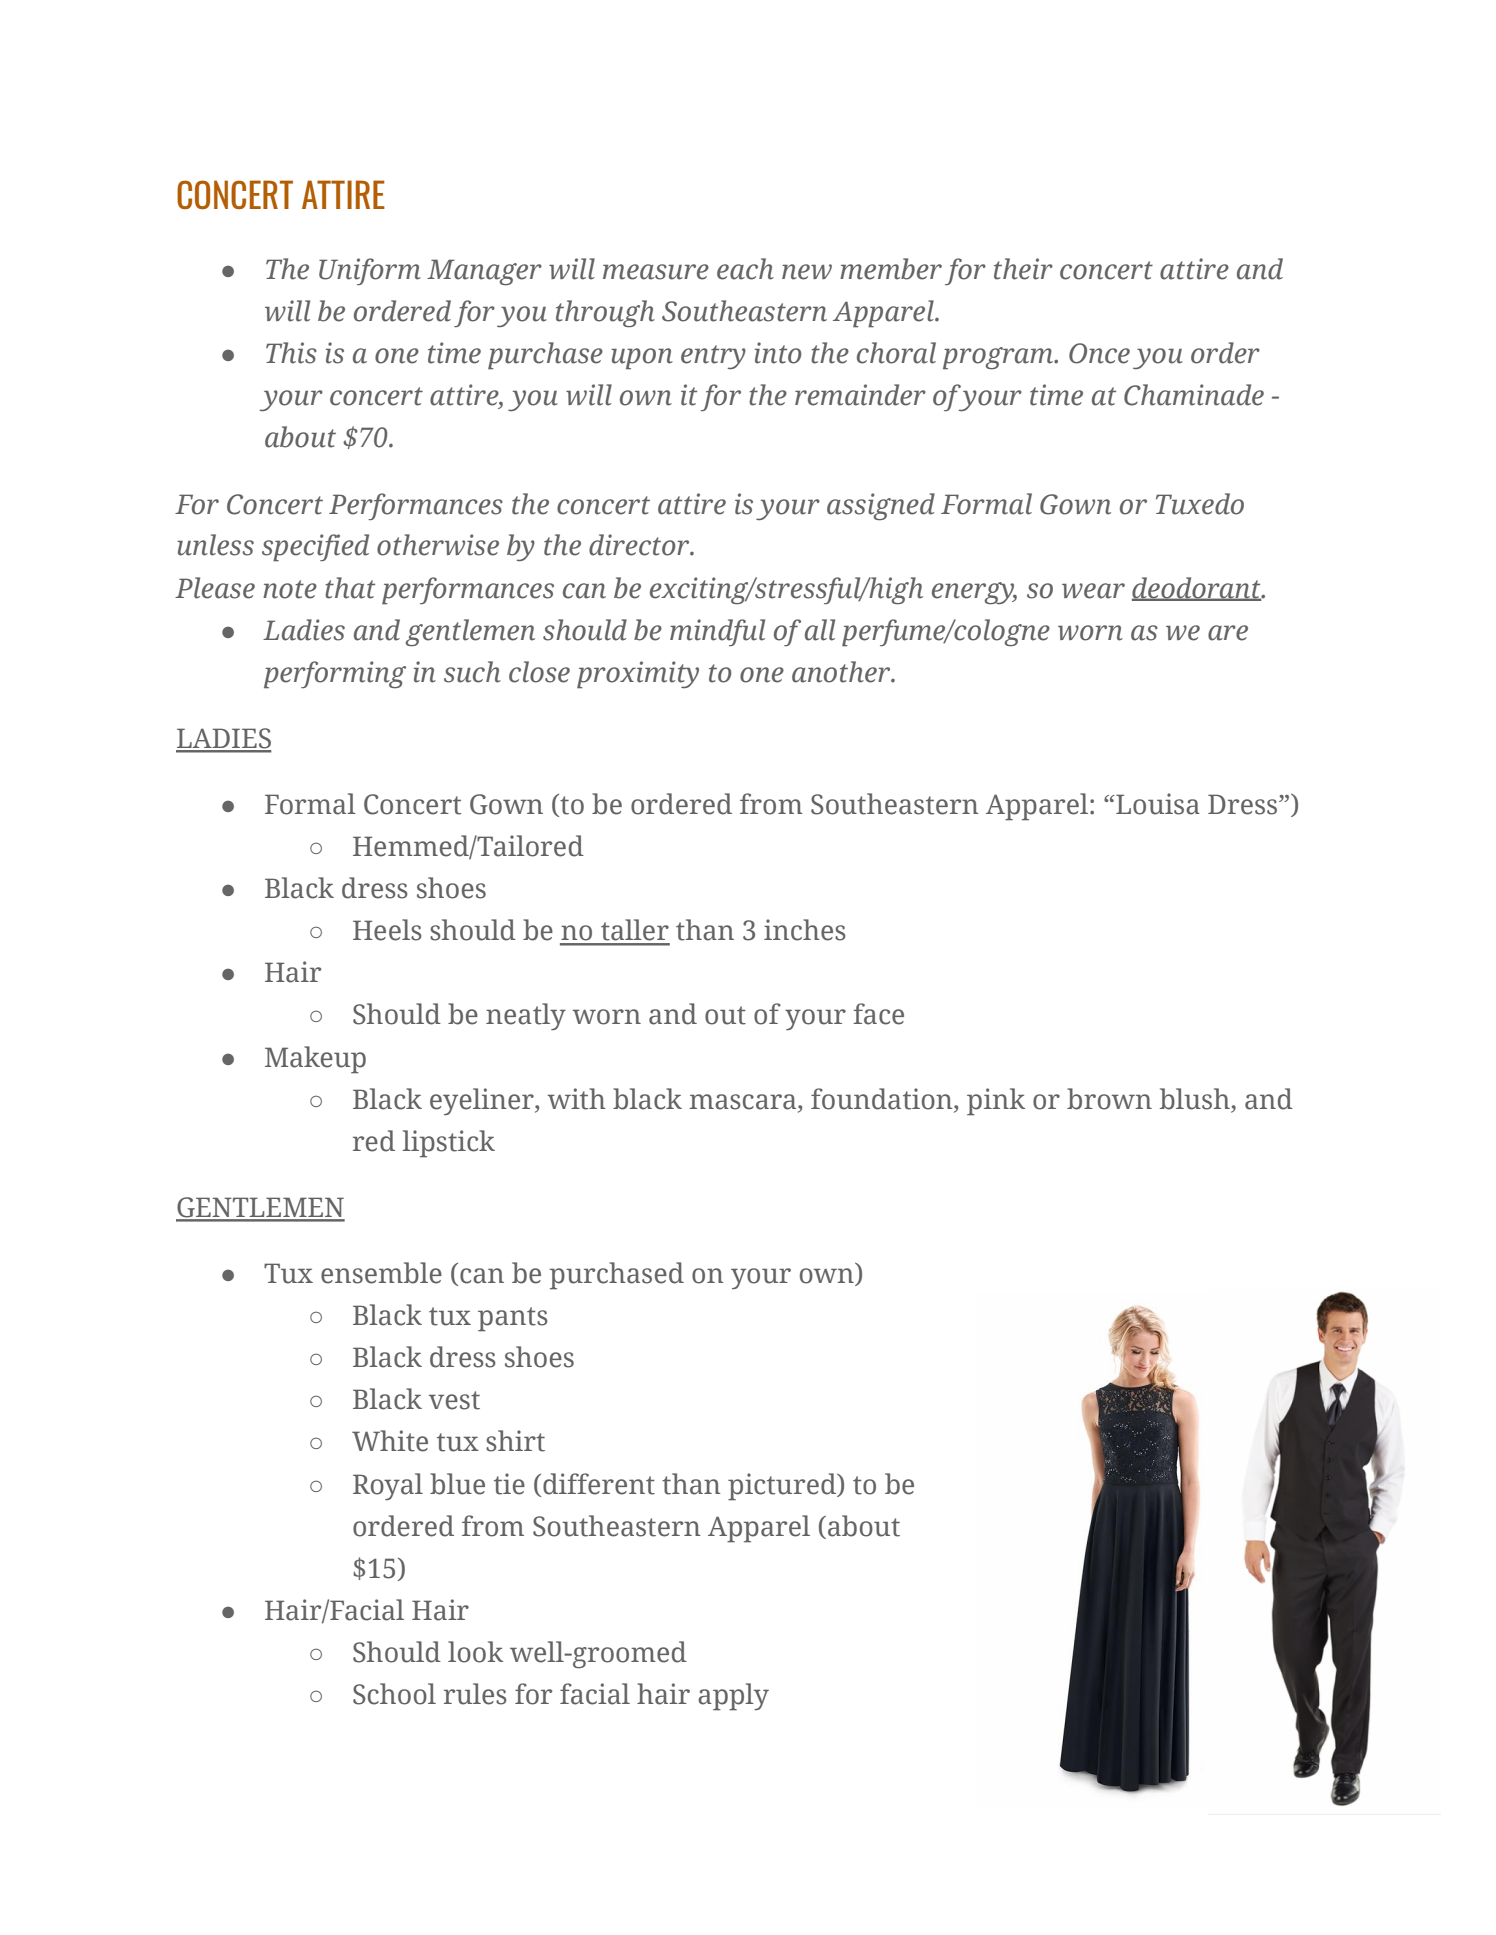  Describe the element at coordinates (387, 930) in the image. I see `Heels` at that location.
